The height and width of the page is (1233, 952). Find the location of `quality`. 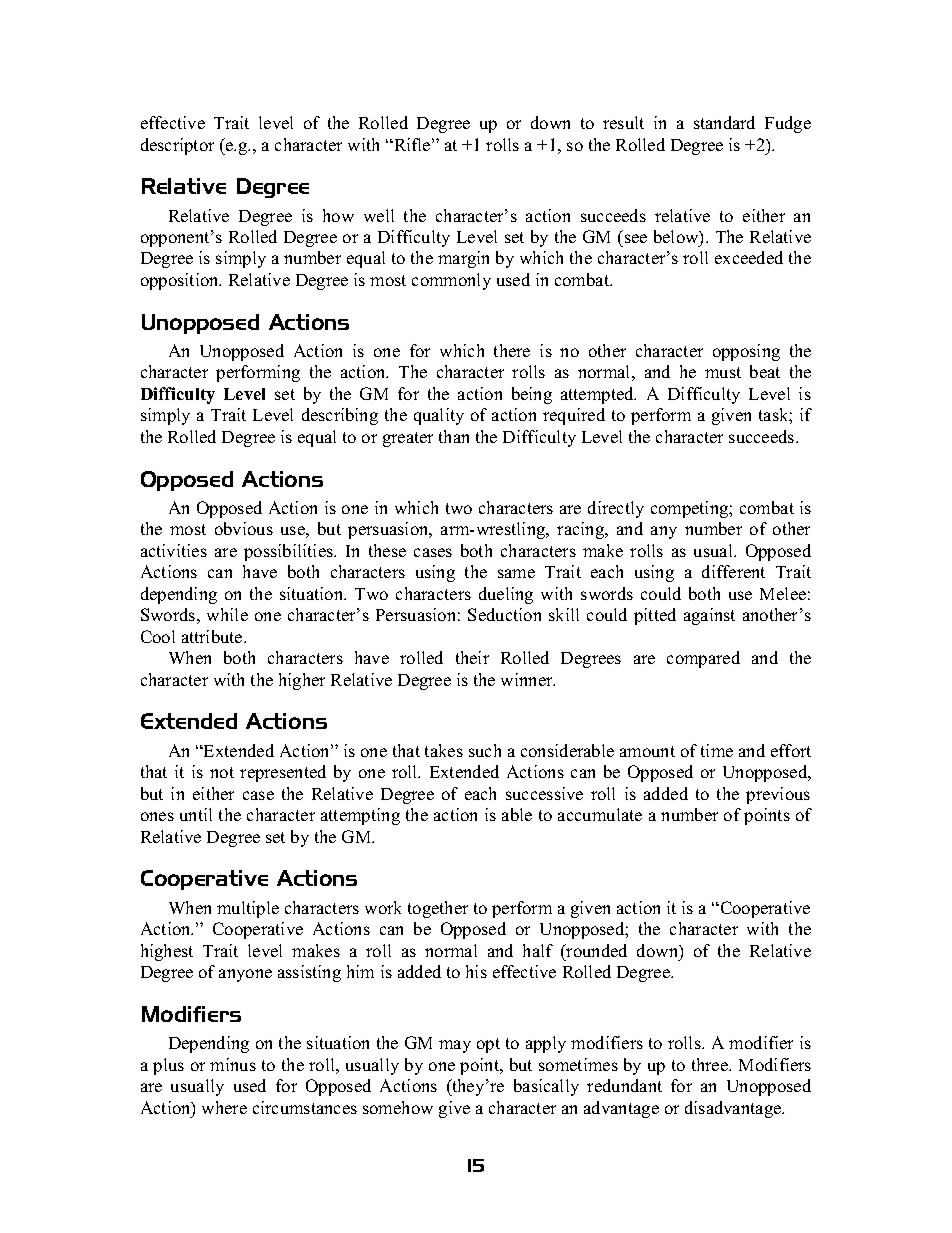

quality is located at coordinates (439, 416).
